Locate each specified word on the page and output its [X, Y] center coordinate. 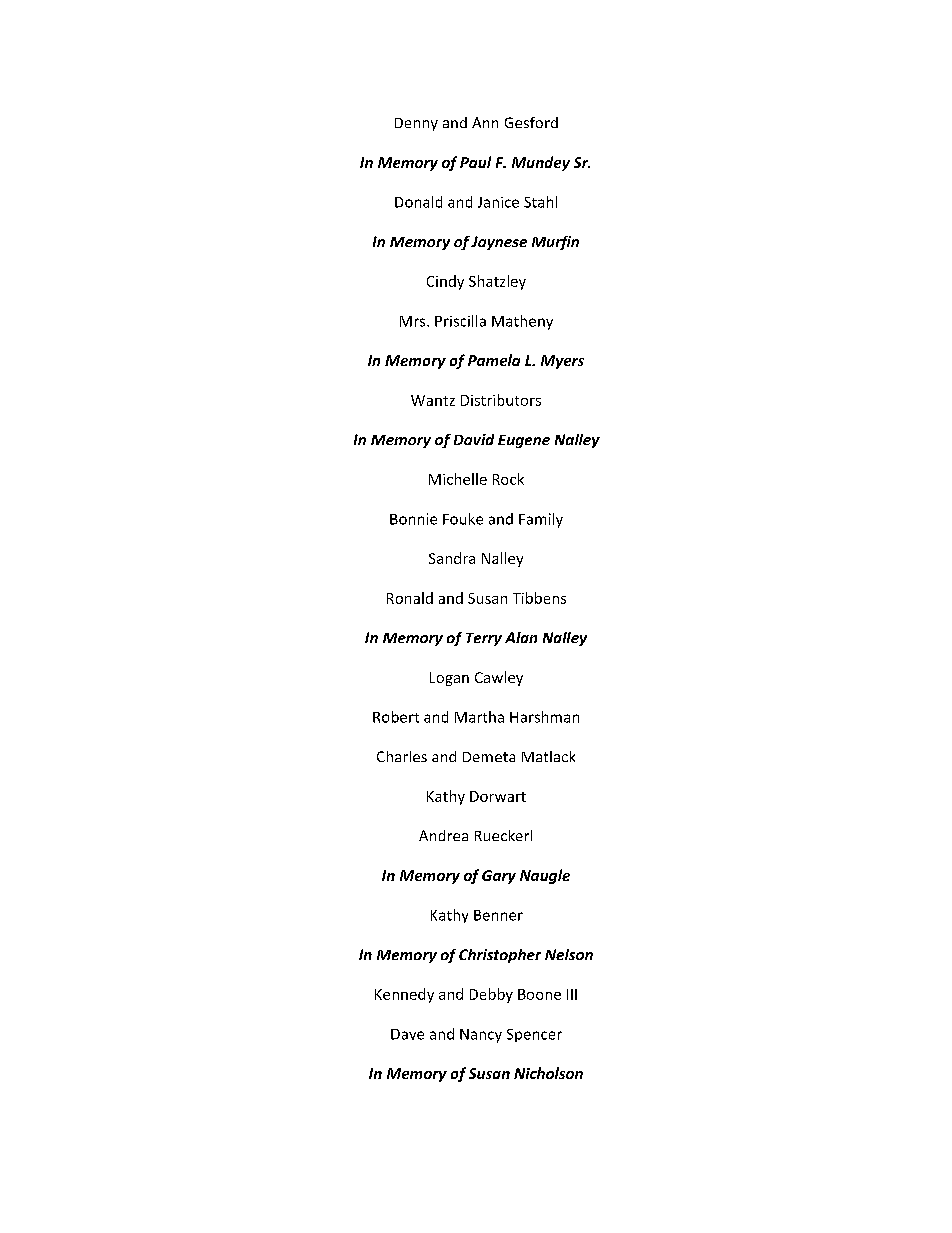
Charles [402, 756]
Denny [416, 124]
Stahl [540, 202]
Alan [521, 637]
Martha [479, 717]
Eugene [524, 441]
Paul [475, 162]
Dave [407, 1034]
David [474, 439]
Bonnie [413, 519]
